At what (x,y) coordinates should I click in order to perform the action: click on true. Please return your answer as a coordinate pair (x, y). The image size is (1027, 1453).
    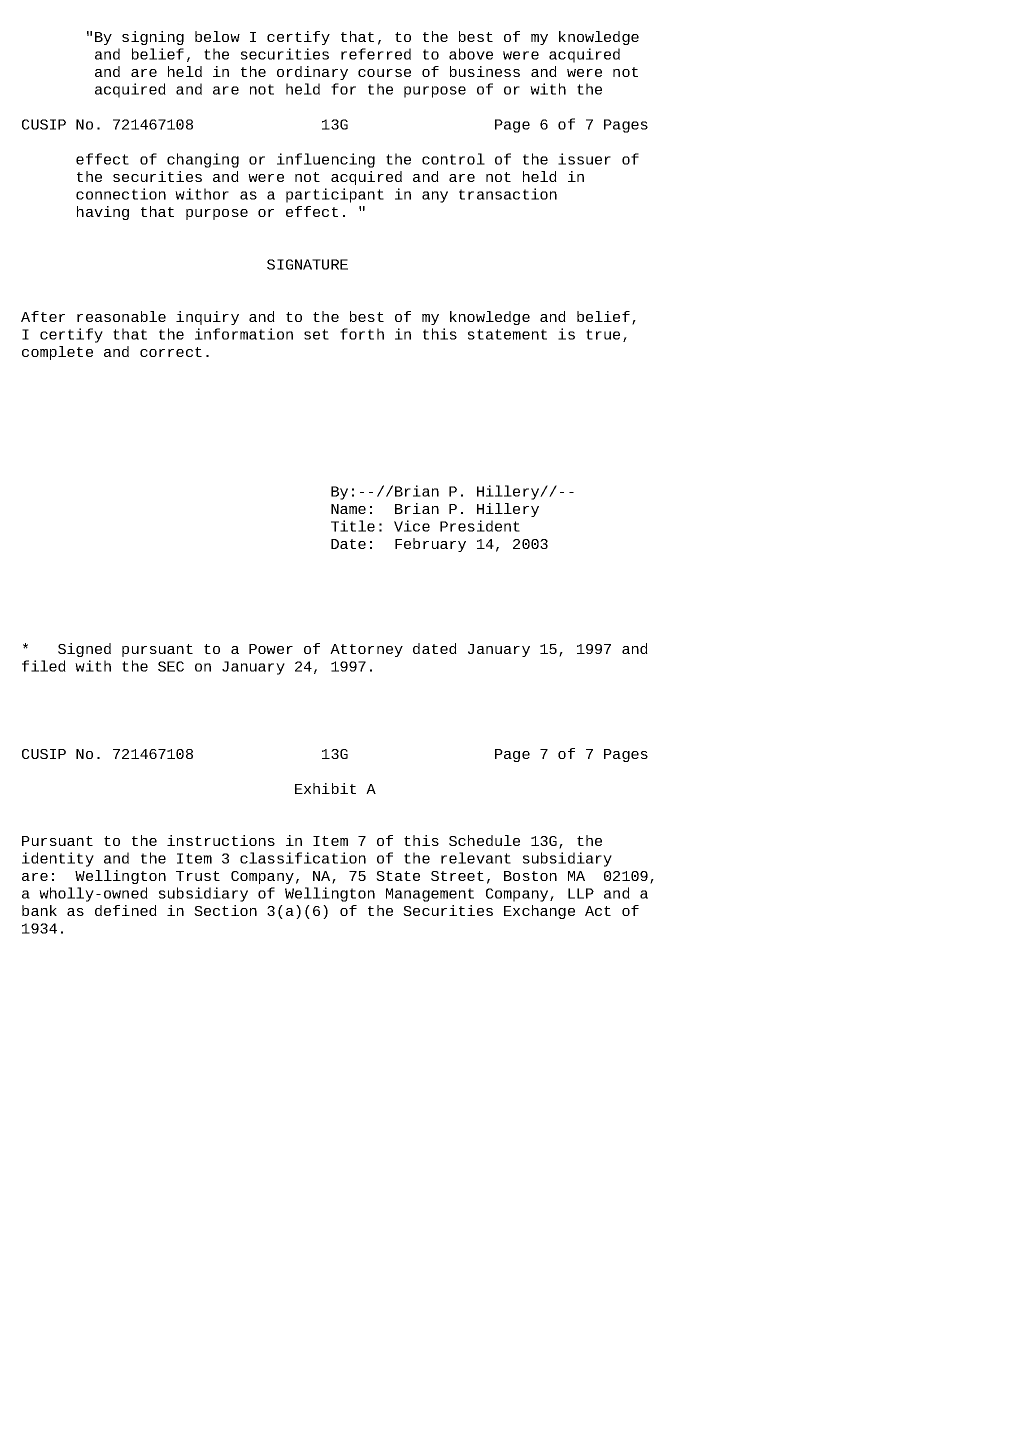
    Looking at the image, I should click on (603, 334).
